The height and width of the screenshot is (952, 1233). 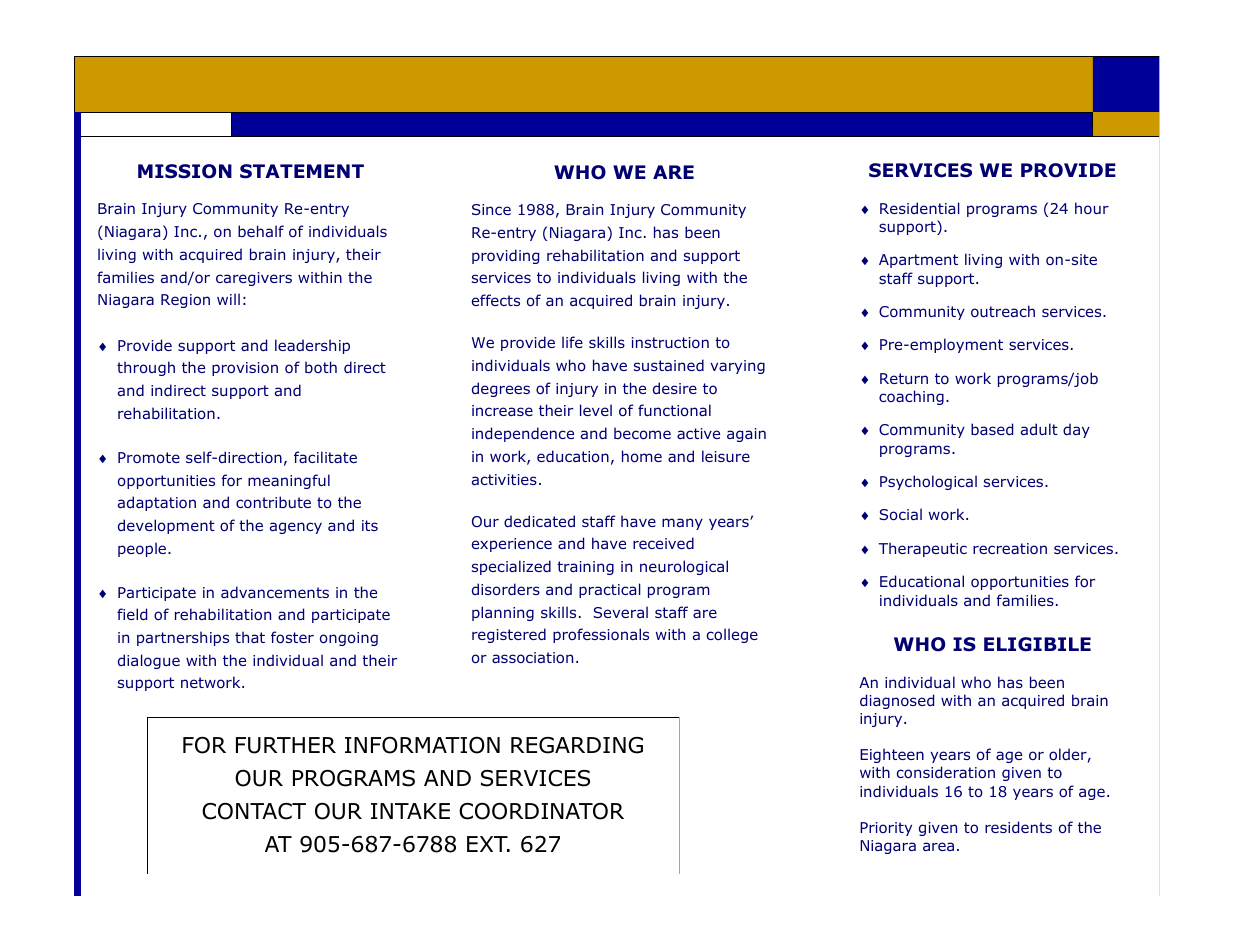 What do you see at coordinates (302, 171) in the screenshot?
I see `STATEMENT` at bounding box center [302, 171].
